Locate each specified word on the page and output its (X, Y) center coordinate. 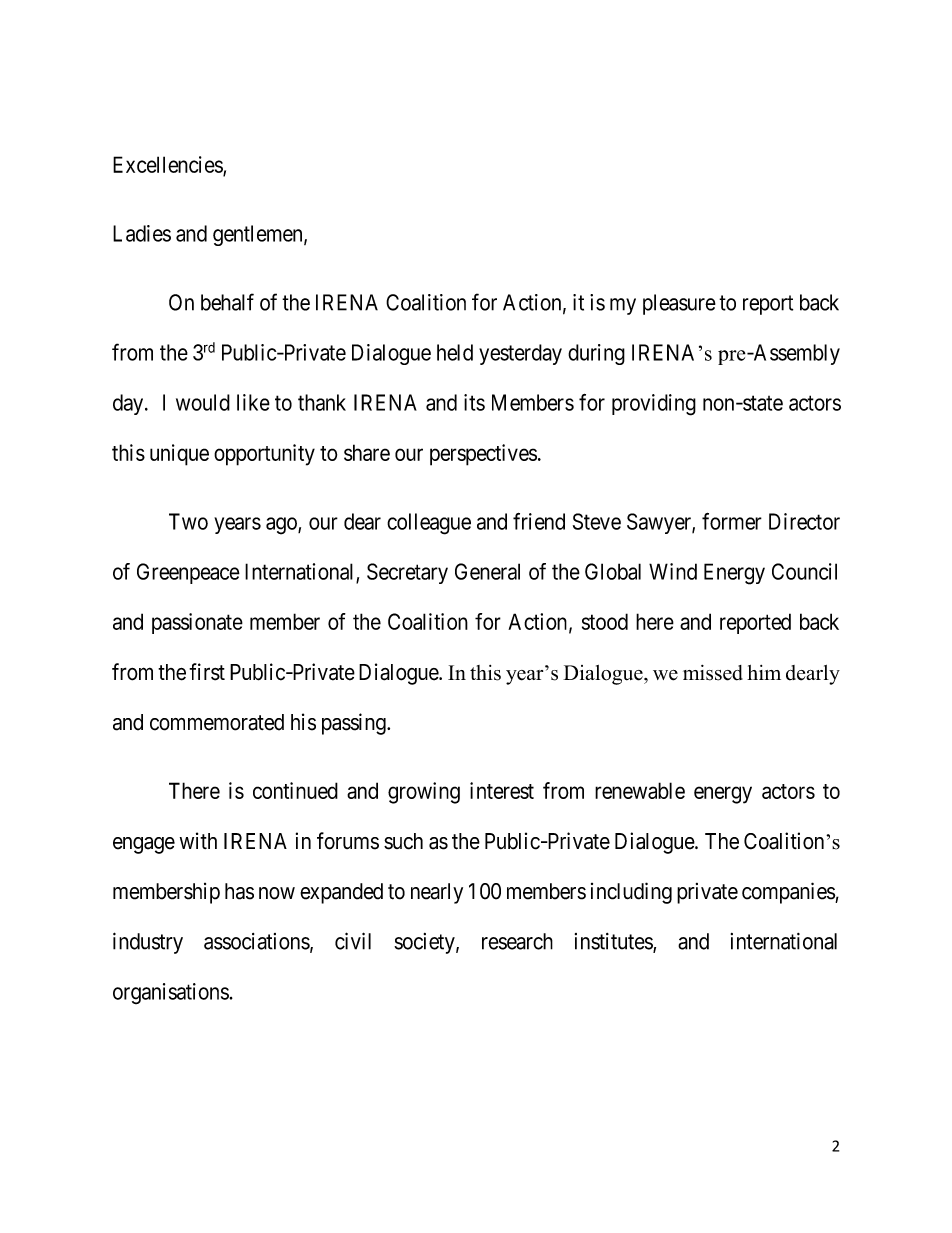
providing (654, 405)
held (455, 352)
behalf (227, 302)
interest (502, 790)
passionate (197, 623)
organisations (171, 993)
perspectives (483, 455)
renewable (640, 790)
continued (295, 790)
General (487, 571)
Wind (673, 571)
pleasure (679, 304)
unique (179, 455)
